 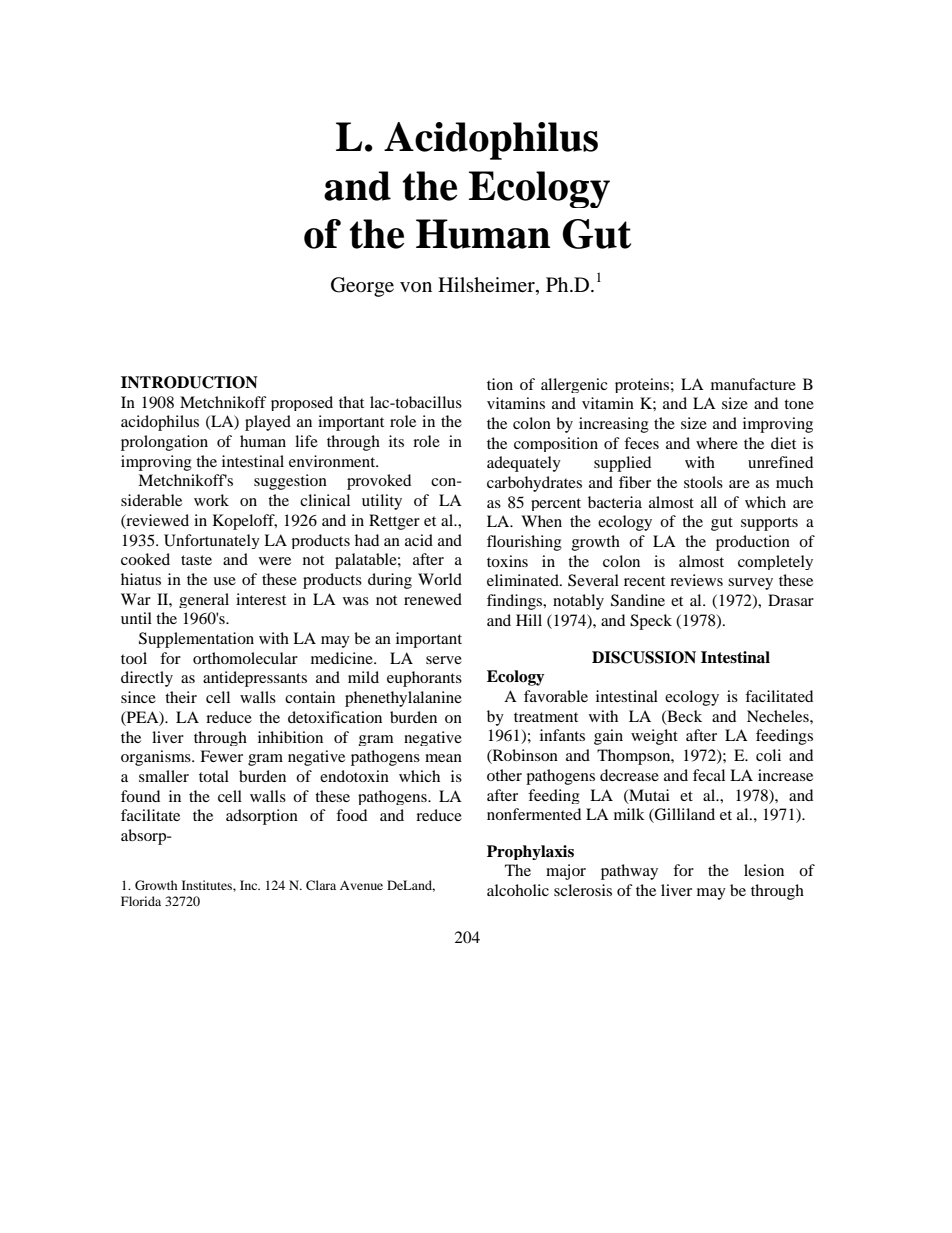 What do you see at coordinates (443, 758) in the screenshot?
I see `mean` at bounding box center [443, 758].
